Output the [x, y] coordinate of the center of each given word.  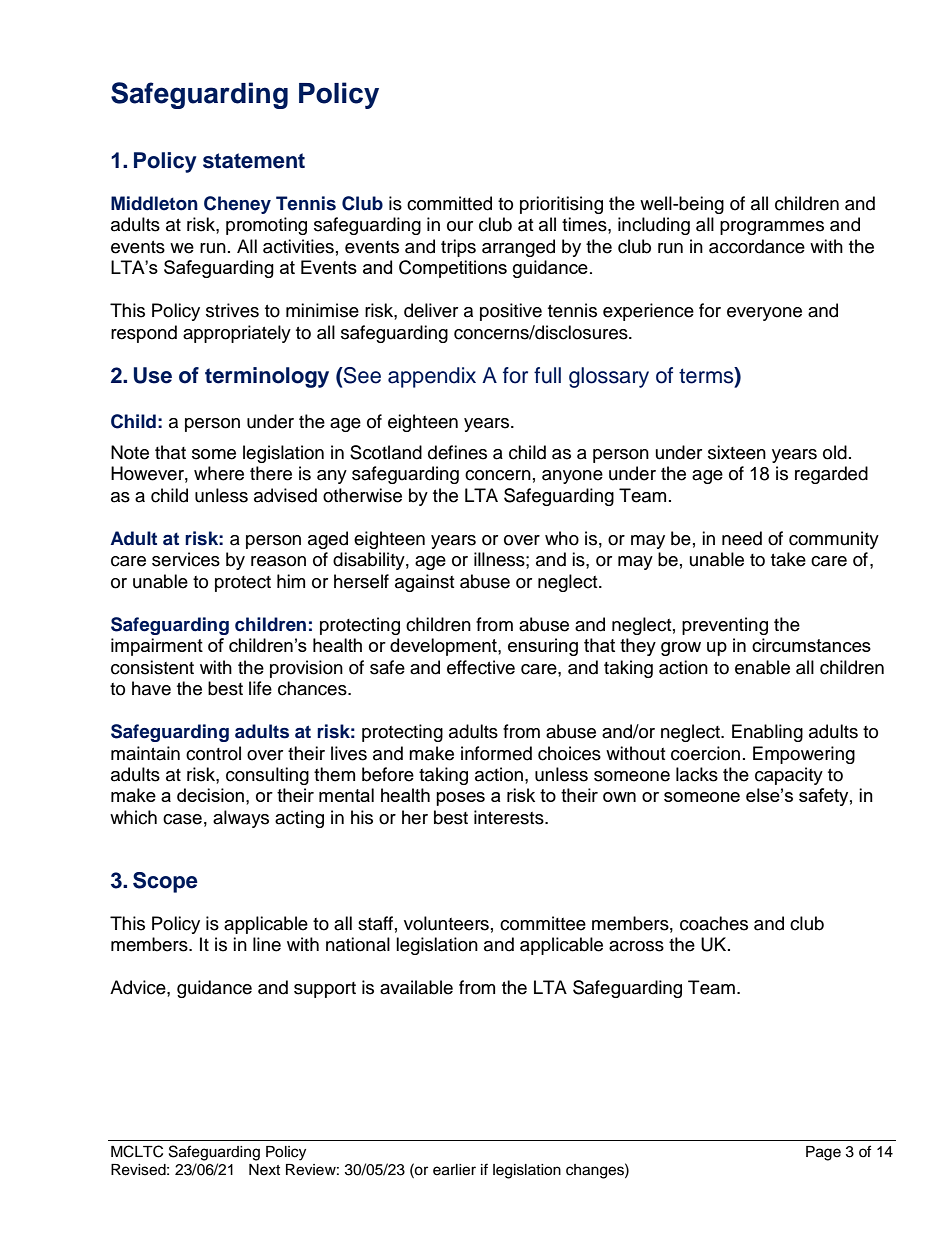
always [241, 819]
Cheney [237, 205]
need [742, 538]
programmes [772, 228]
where [219, 473]
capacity [789, 776]
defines [457, 452]
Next [264, 1170]
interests [510, 817]
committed [449, 203]
